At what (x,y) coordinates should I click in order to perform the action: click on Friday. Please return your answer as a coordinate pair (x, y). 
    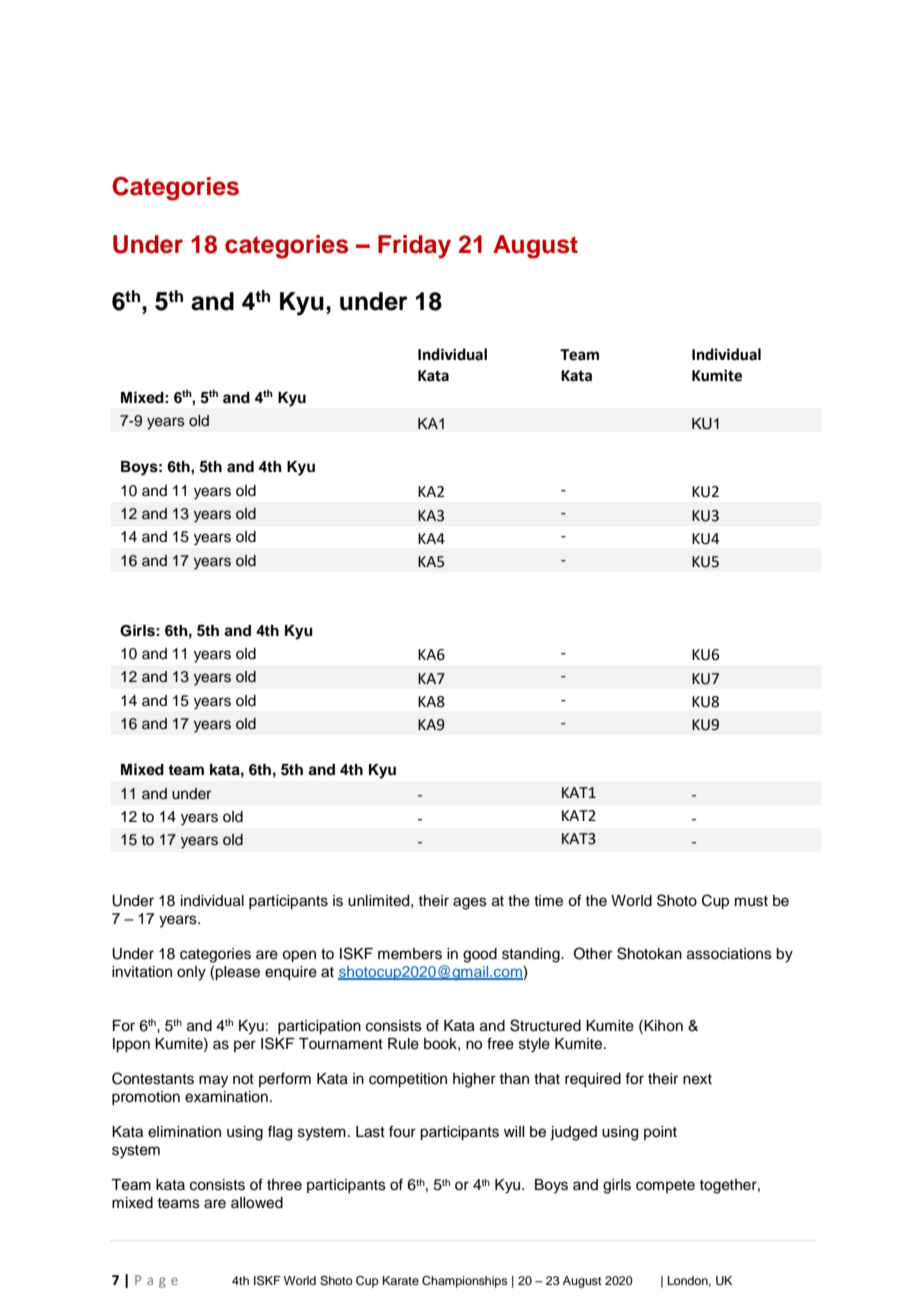
    Looking at the image, I should click on (414, 247).
